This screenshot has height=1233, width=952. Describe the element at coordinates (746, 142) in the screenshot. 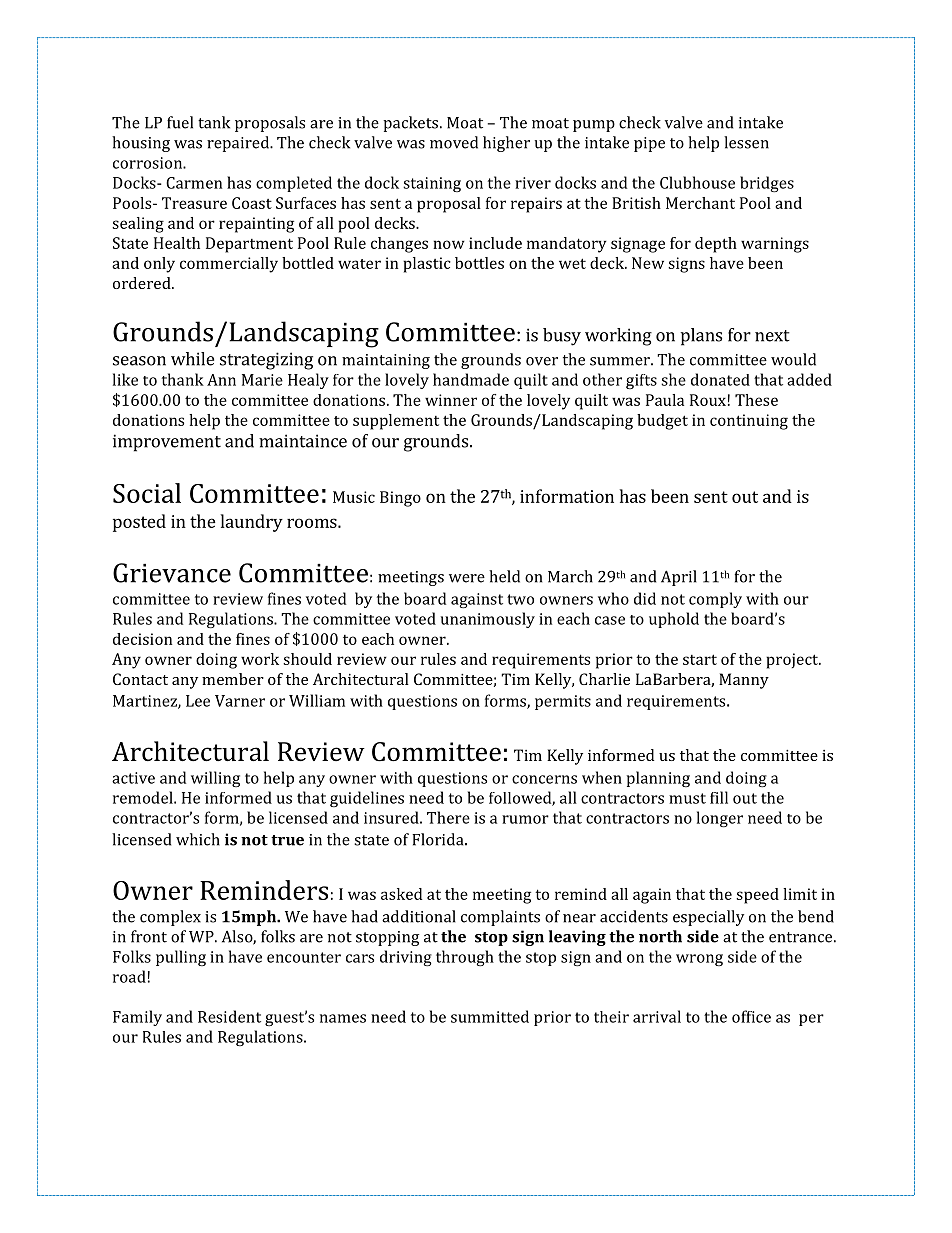

I see `lessen` at that location.
